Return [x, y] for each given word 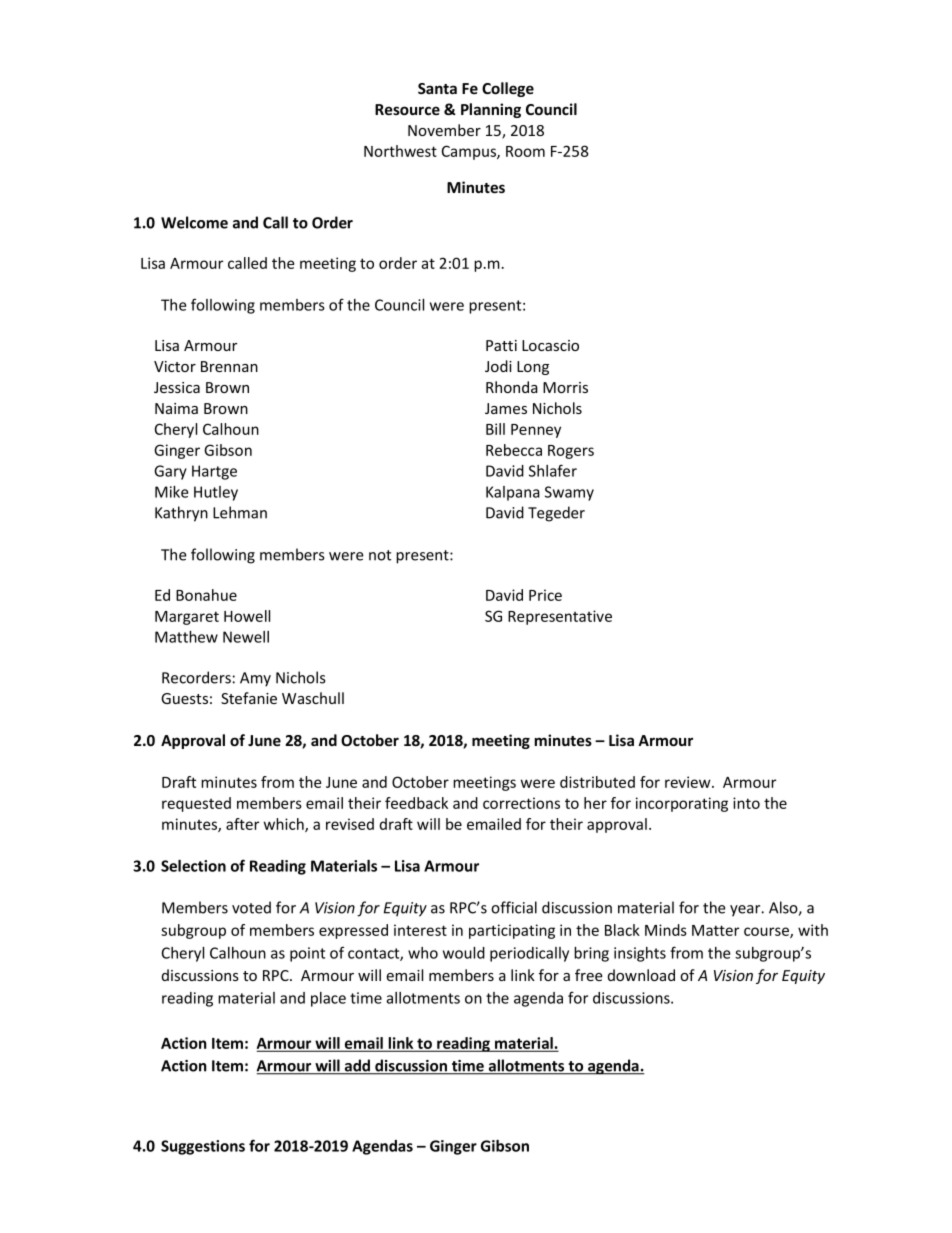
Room [525, 151]
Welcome [194, 222]
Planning [491, 110]
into [746, 803]
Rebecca [514, 450]
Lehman [240, 512]
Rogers [571, 452]
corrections [521, 803]
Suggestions [203, 1147]
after [242, 824]
